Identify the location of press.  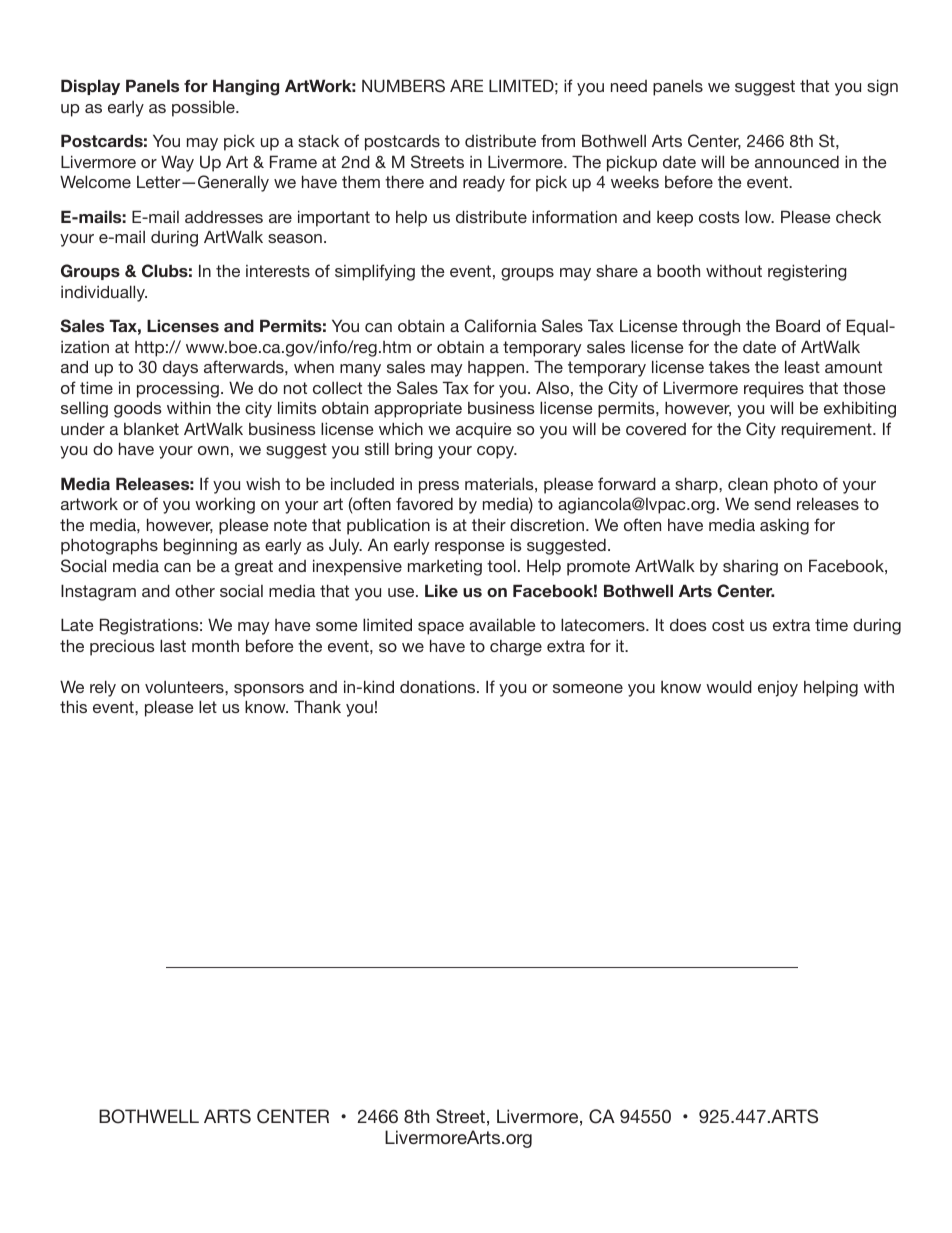
(439, 487).
